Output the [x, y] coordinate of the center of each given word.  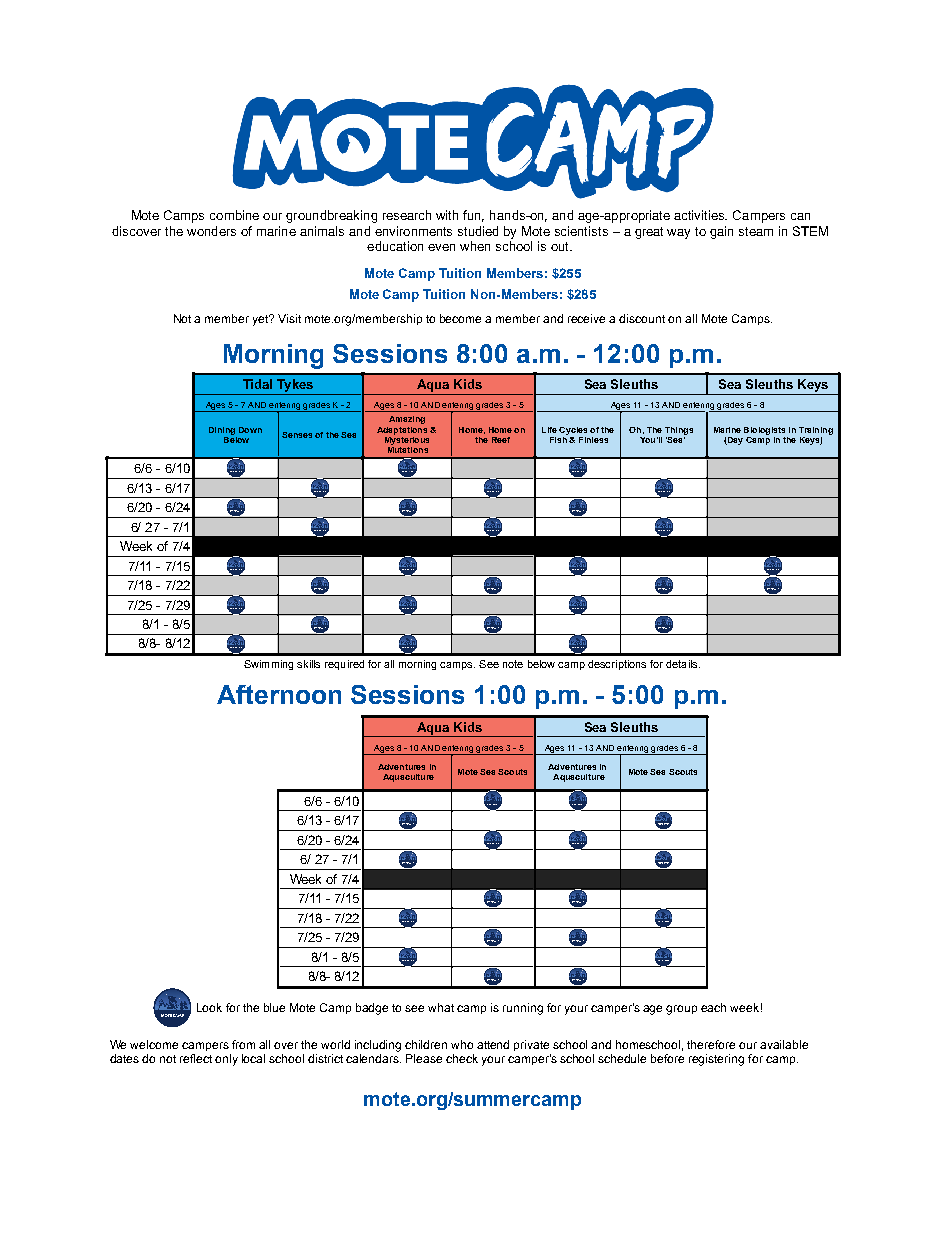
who [462, 1044]
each [713, 1007]
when [475, 246]
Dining [222, 431]
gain [721, 232]
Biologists [764, 431]
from [243, 1044]
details [683, 664]
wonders [211, 231]
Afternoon [279, 694]
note [513, 664]
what [441, 1007]
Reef [501, 440]
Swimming [268, 665]
